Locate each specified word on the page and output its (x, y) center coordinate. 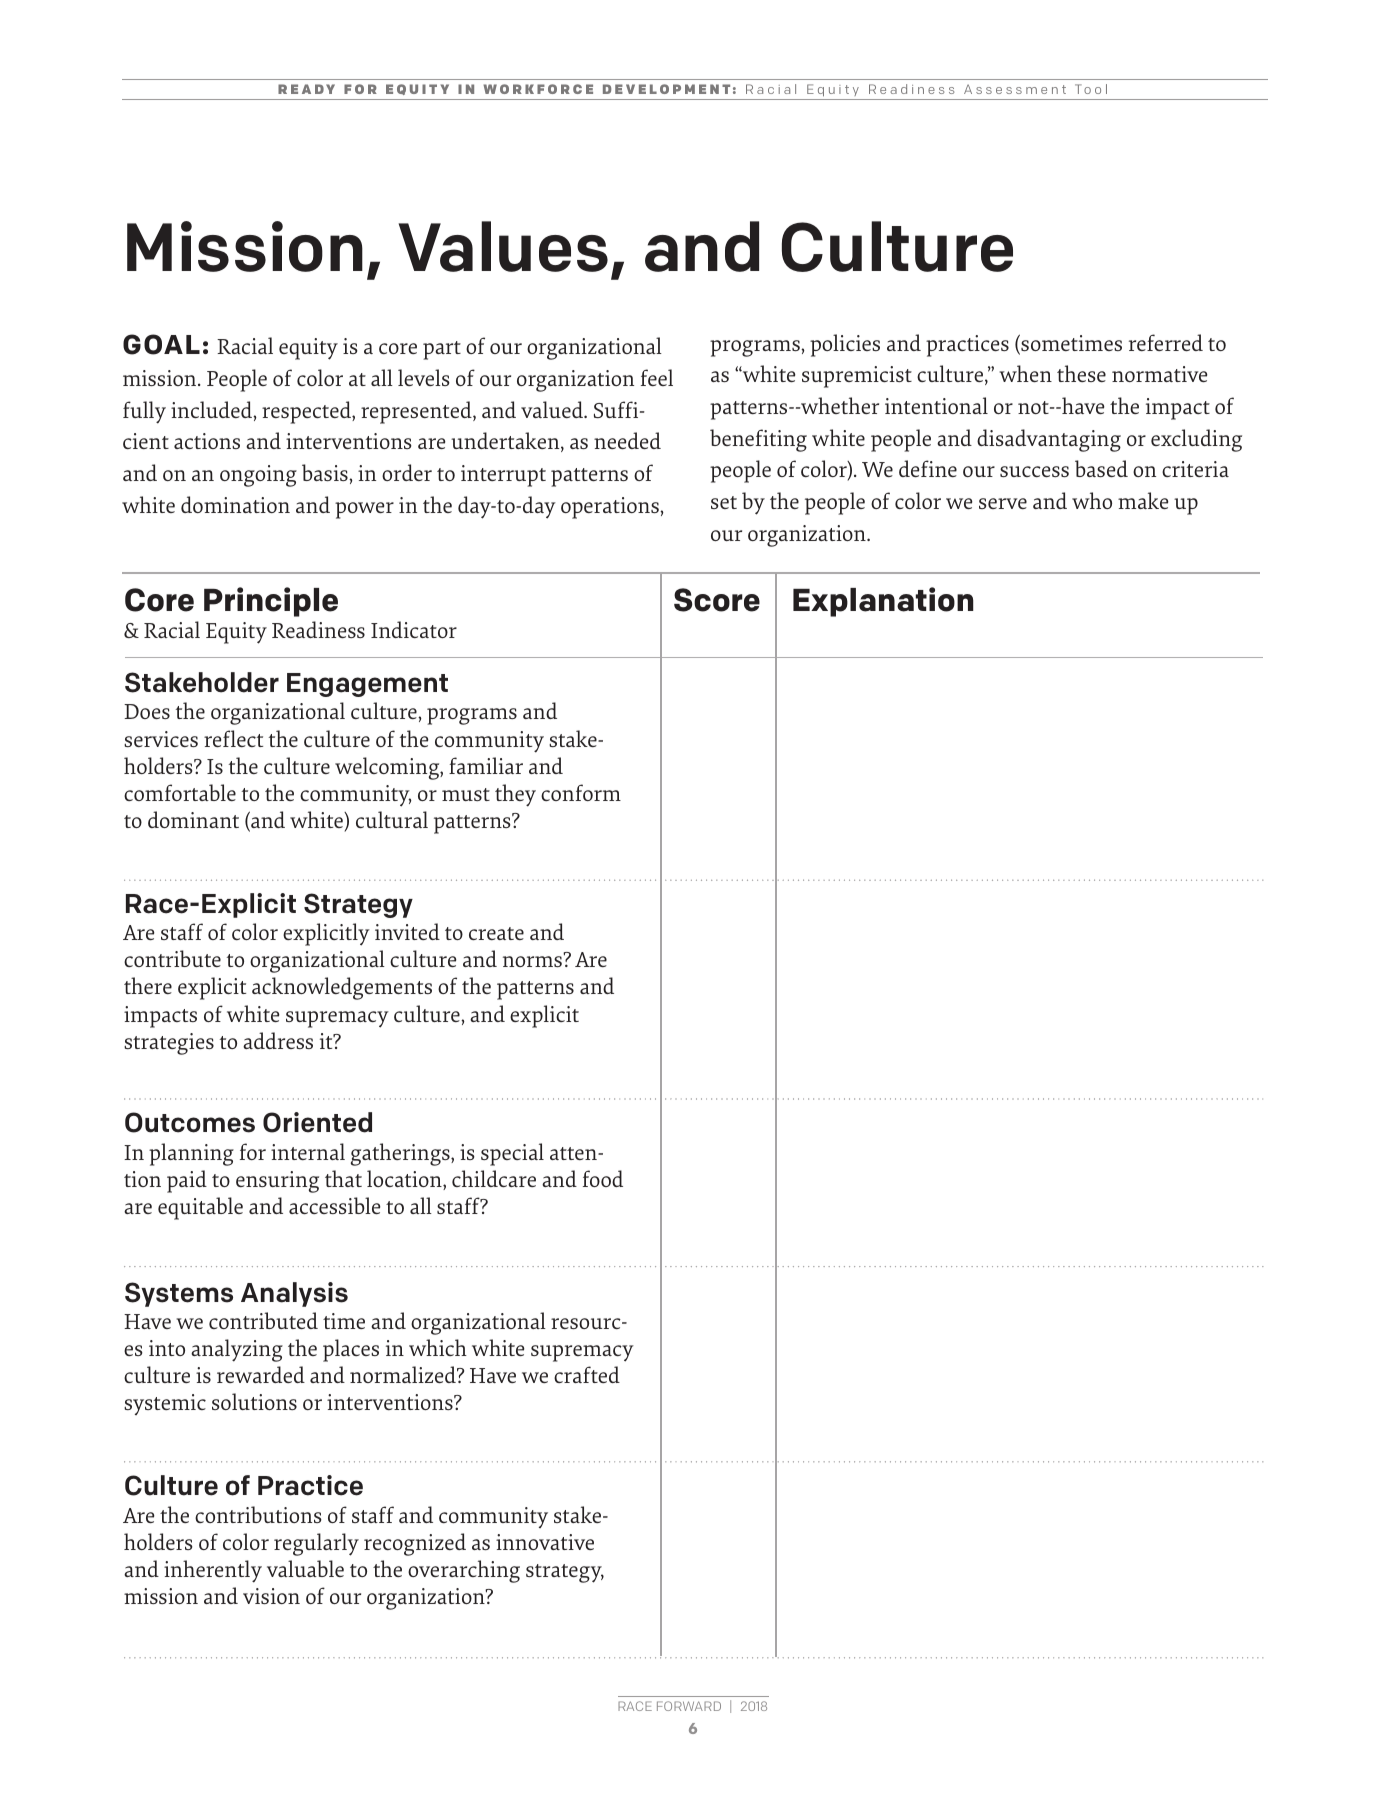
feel (657, 377)
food (603, 1178)
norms (532, 961)
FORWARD (689, 1706)
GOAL (161, 344)
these (1081, 373)
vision (271, 1596)
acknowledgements (342, 988)
